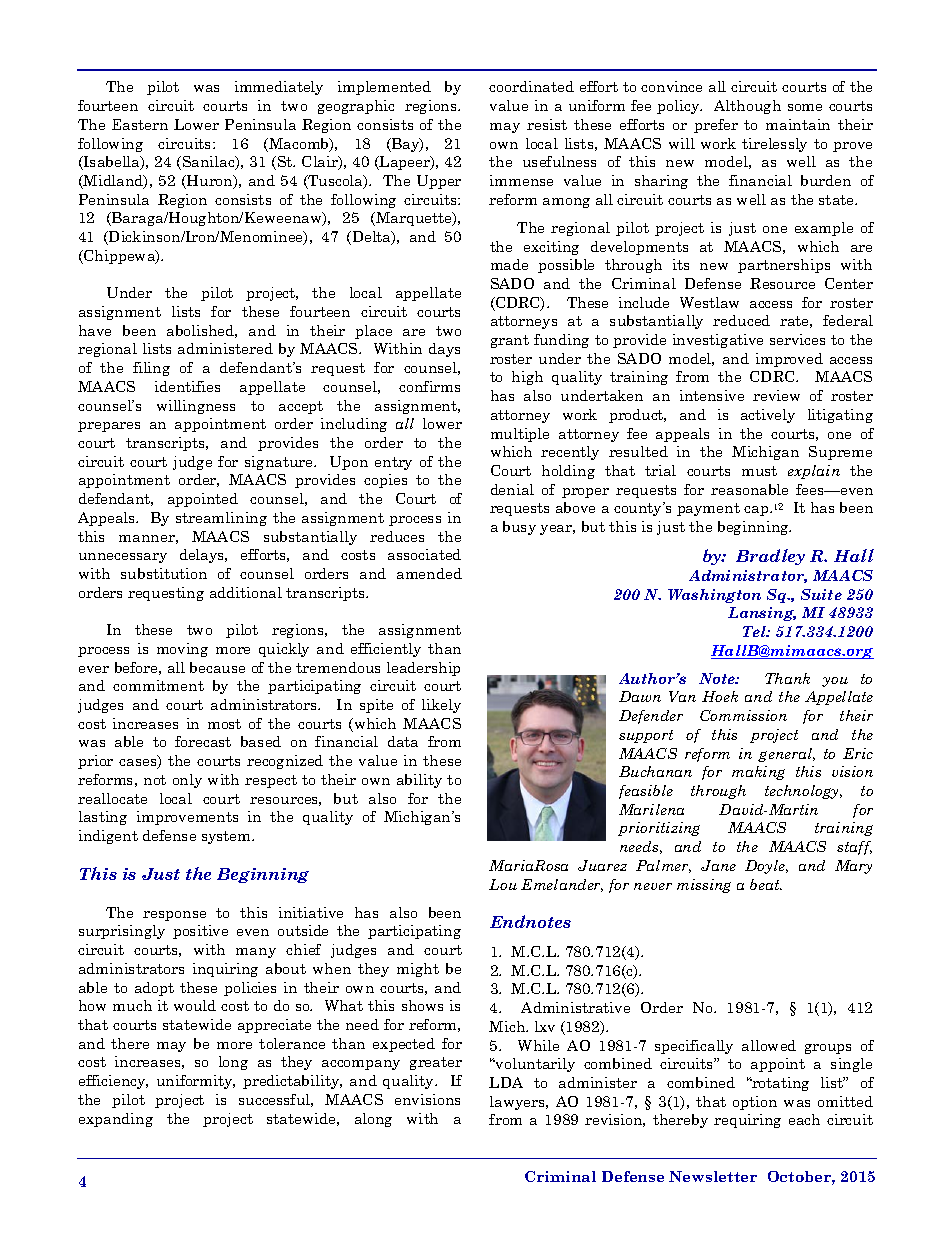 The height and width of the page is (1233, 952). Describe the element at coordinates (116, 1120) in the page. I see `expanding` at that location.
